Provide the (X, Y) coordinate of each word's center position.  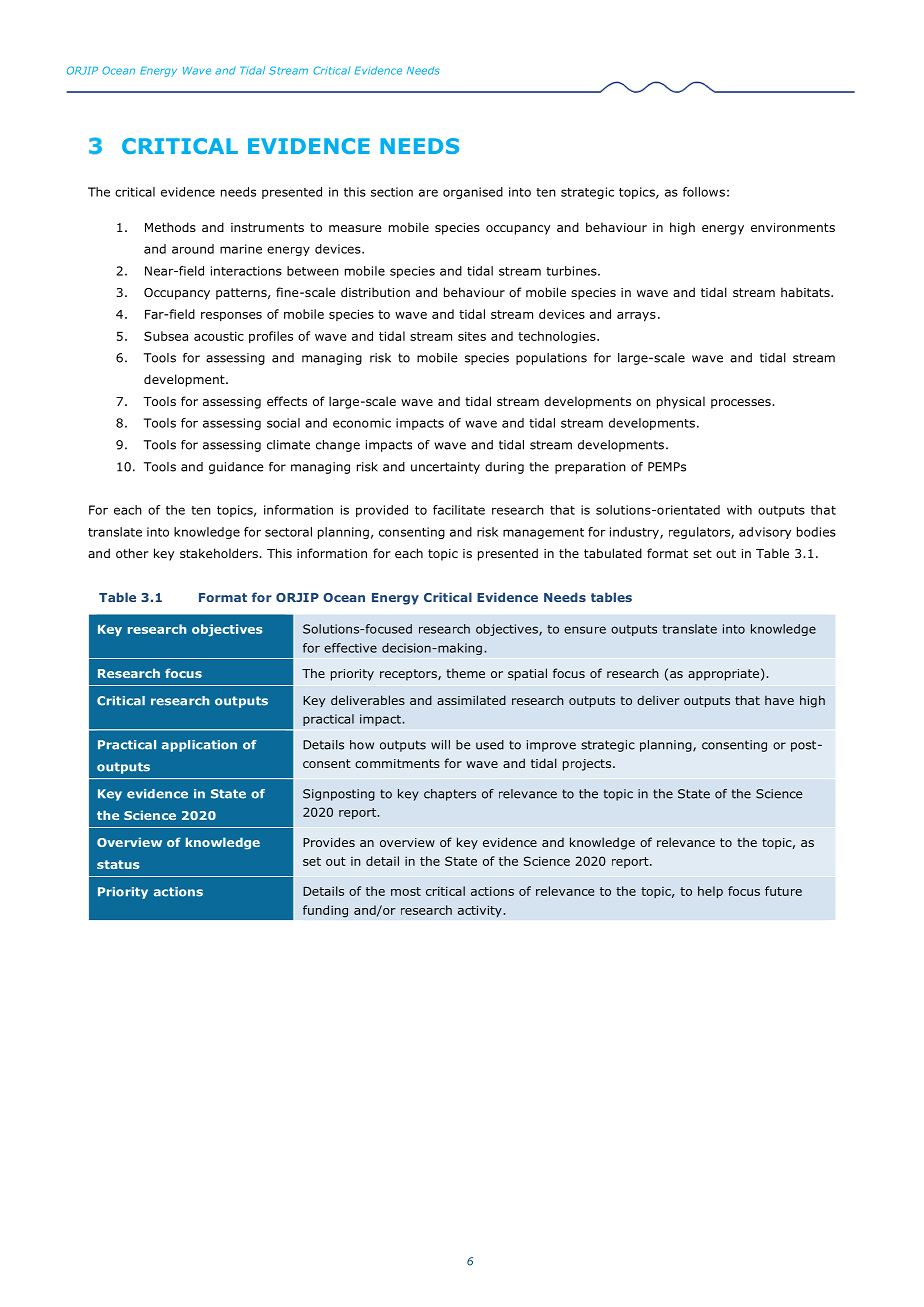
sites (472, 336)
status (118, 864)
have (779, 700)
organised (473, 193)
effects (287, 401)
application (199, 746)
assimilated (471, 700)
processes (742, 404)
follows (704, 192)
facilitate (459, 510)
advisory (765, 533)
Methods (170, 227)
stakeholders (220, 553)
